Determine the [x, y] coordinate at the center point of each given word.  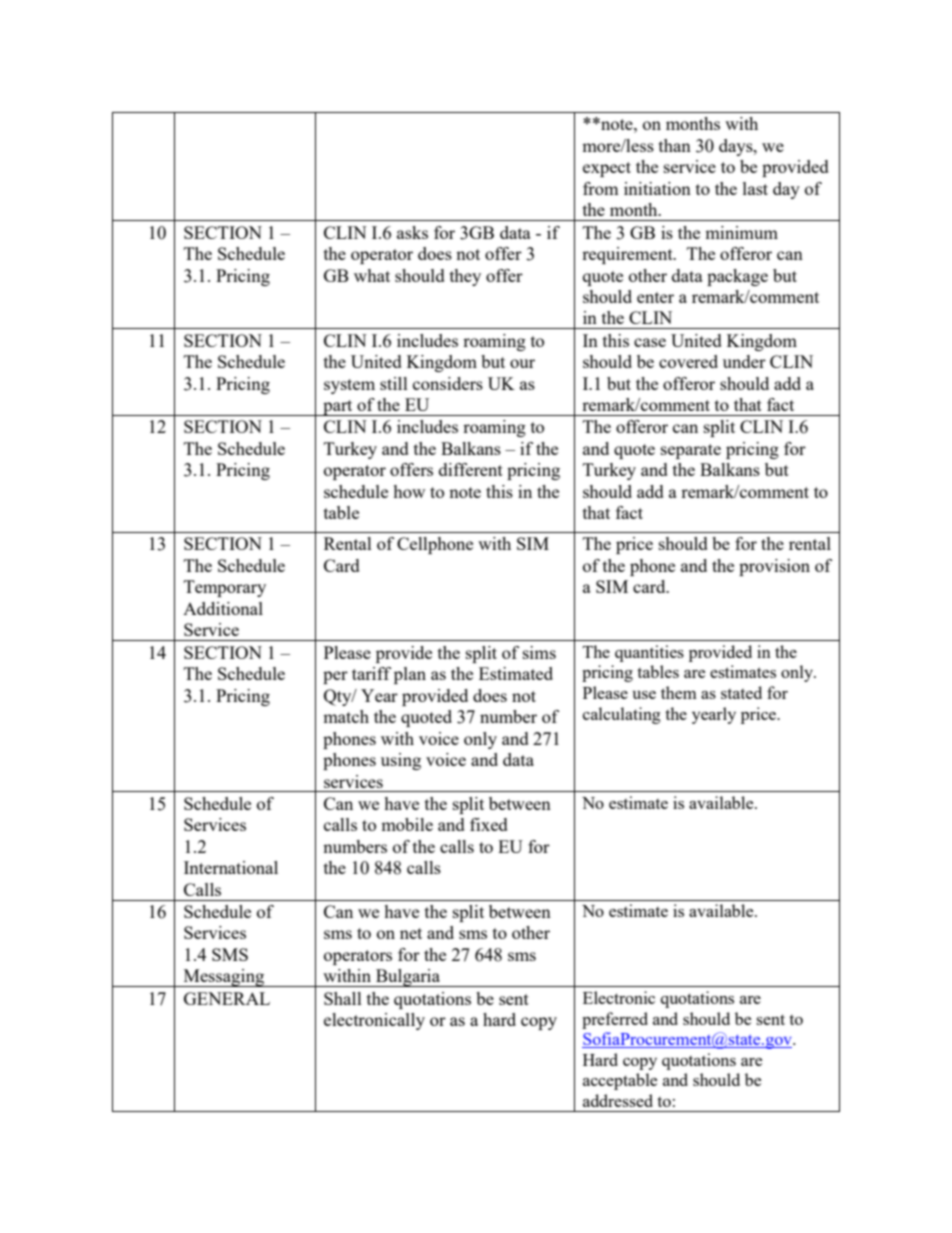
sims [539, 652]
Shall [343, 998]
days [737, 147]
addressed [618, 1100]
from [601, 188]
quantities [649, 653]
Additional [223, 608]
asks [412, 232]
